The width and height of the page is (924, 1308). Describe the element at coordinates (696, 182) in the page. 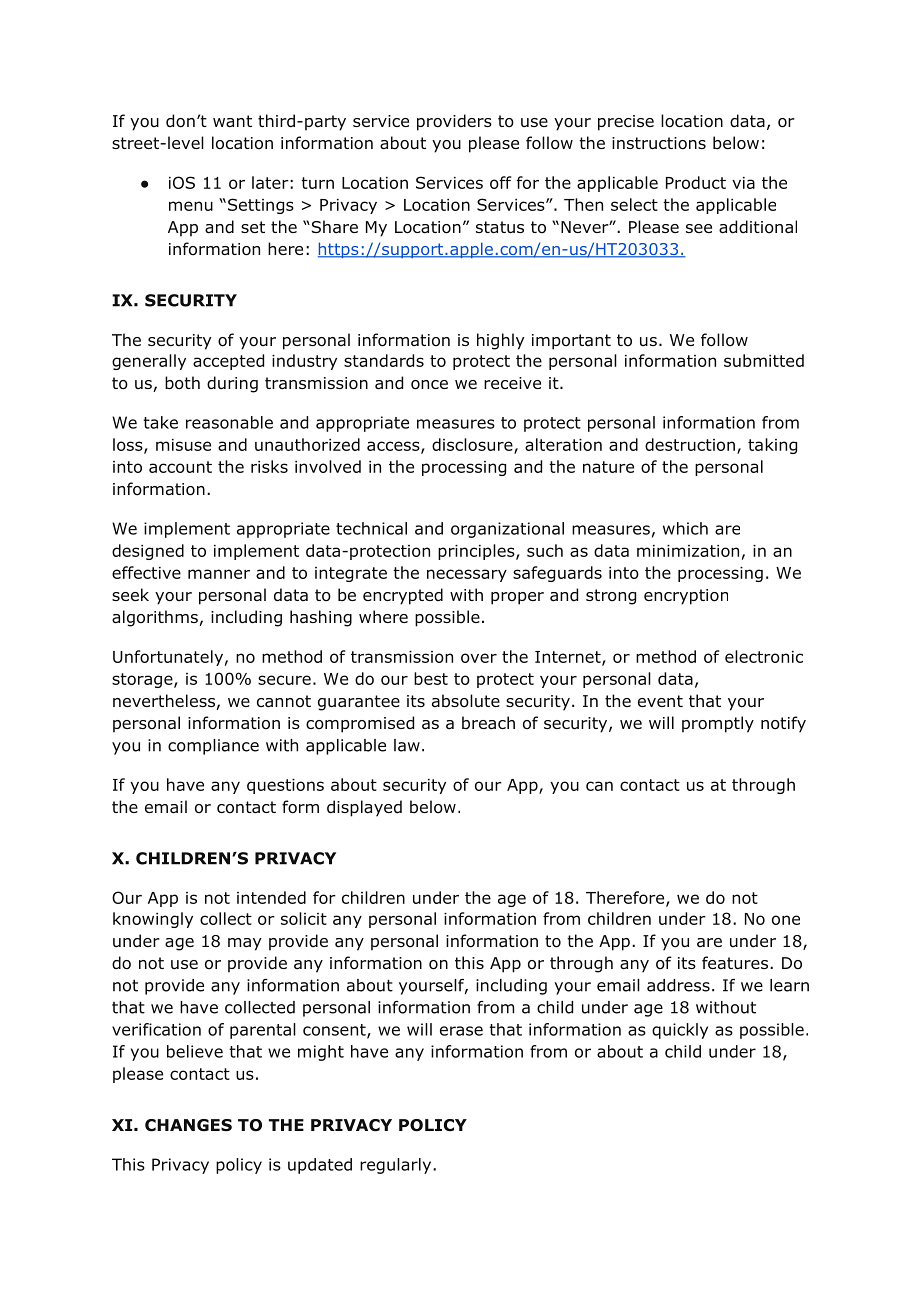

I see `Product` at that location.
